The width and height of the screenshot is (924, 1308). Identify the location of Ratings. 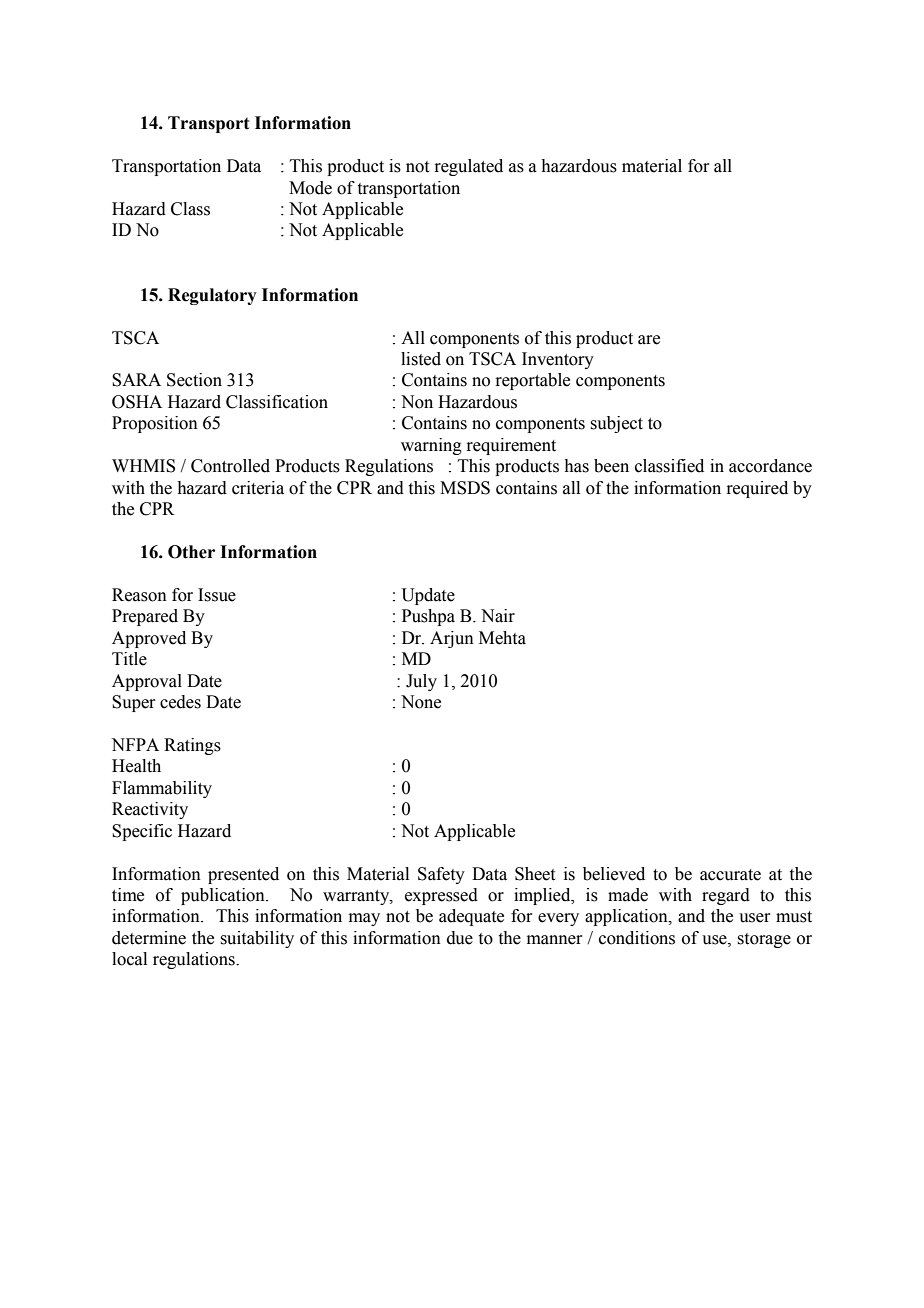
(192, 746).
